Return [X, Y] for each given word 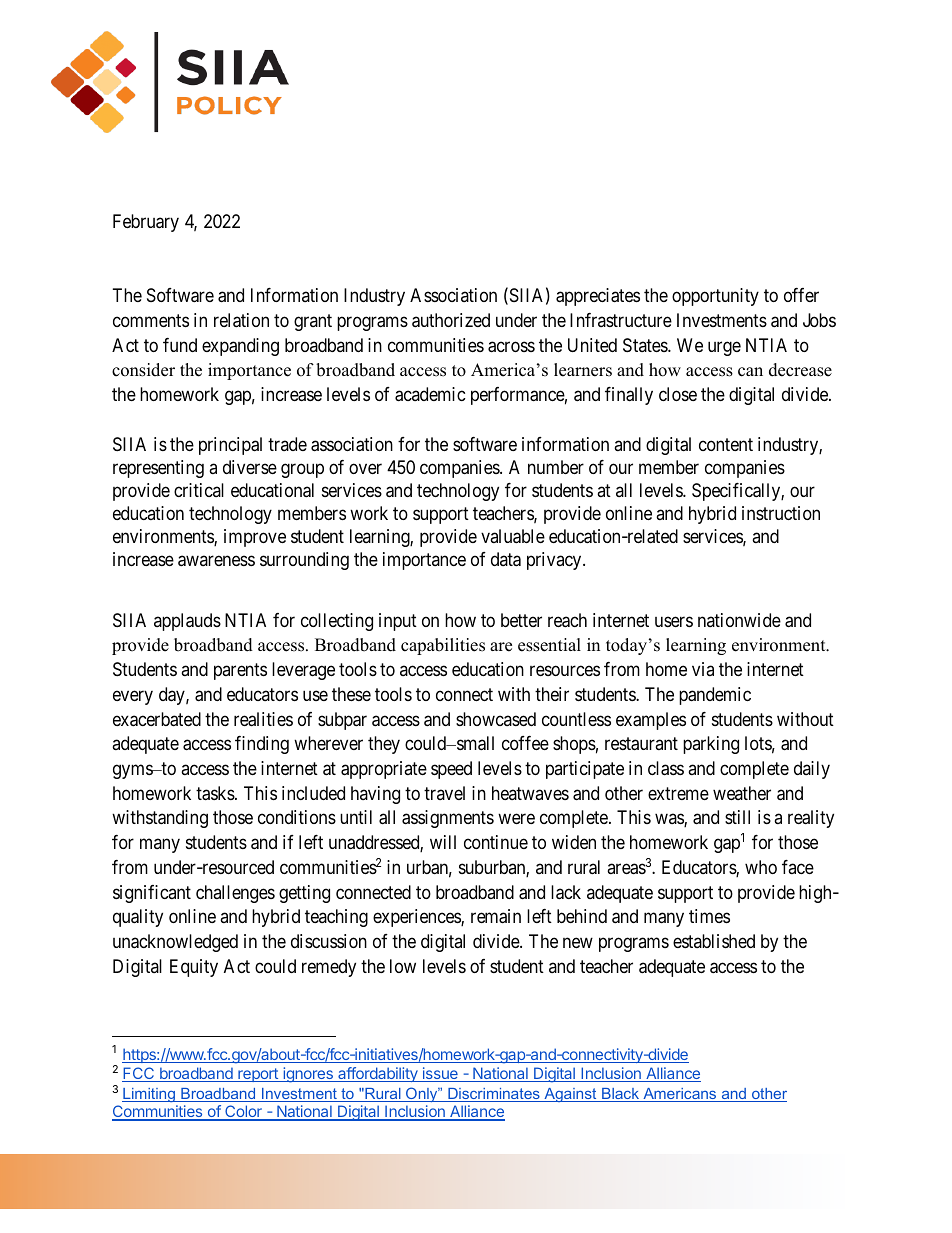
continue [496, 842]
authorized [451, 320]
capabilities [443, 646]
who [761, 867]
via [703, 669]
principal [230, 446]
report [258, 1075]
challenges [235, 894]
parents [240, 672]
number [556, 467]
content [726, 444]
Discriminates [494, 1095]
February [146, 223]
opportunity [715, 297]
